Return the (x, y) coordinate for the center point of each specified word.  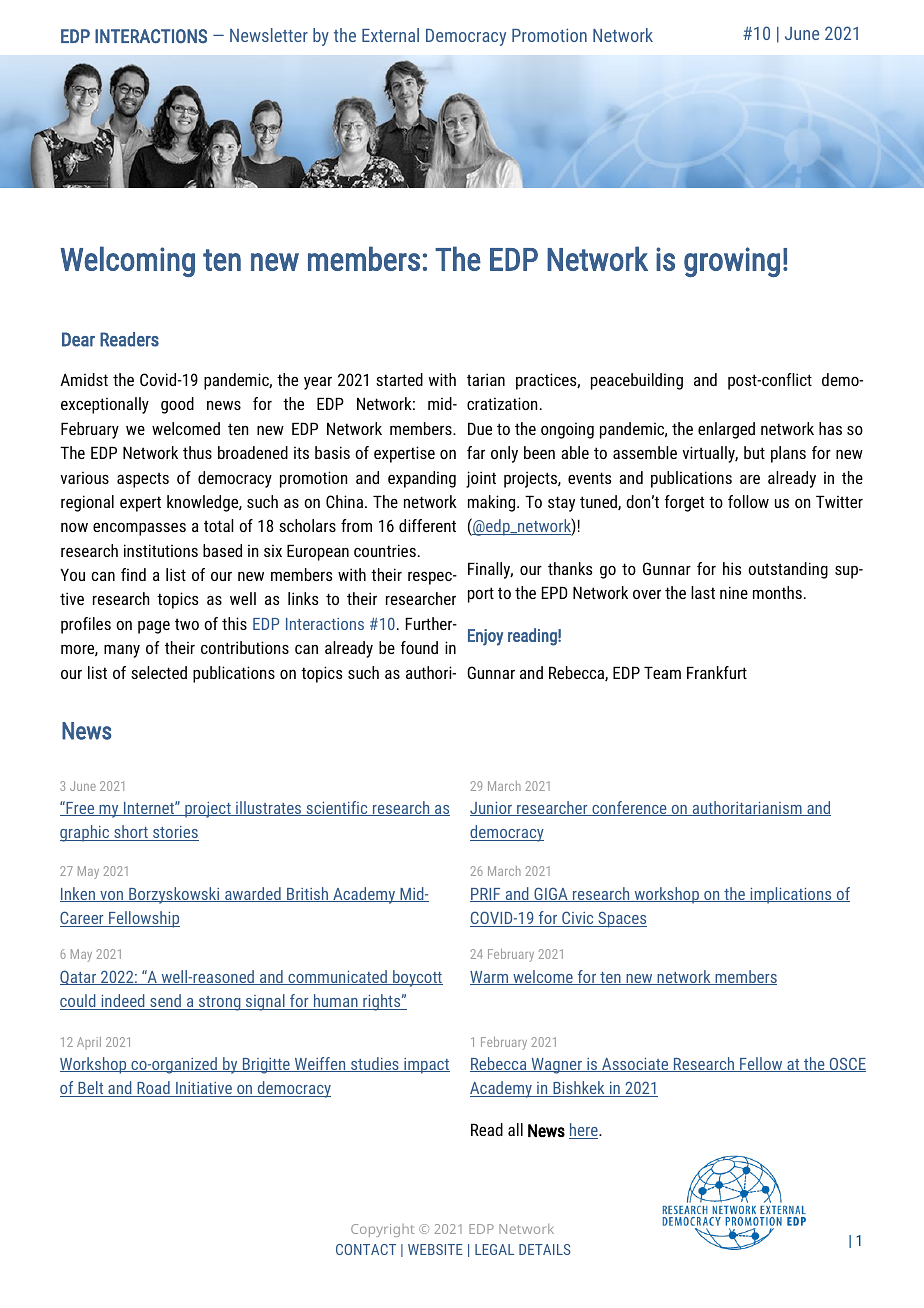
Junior (492, 809)
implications (791, 895)
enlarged (726, 430)
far (476, 452)
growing (732, 262)
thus (197, 452)
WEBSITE (435, 1249)
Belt (91, 1089)
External (390, 35)
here (584, 1131)
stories (175, 833)
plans (788, 454)
